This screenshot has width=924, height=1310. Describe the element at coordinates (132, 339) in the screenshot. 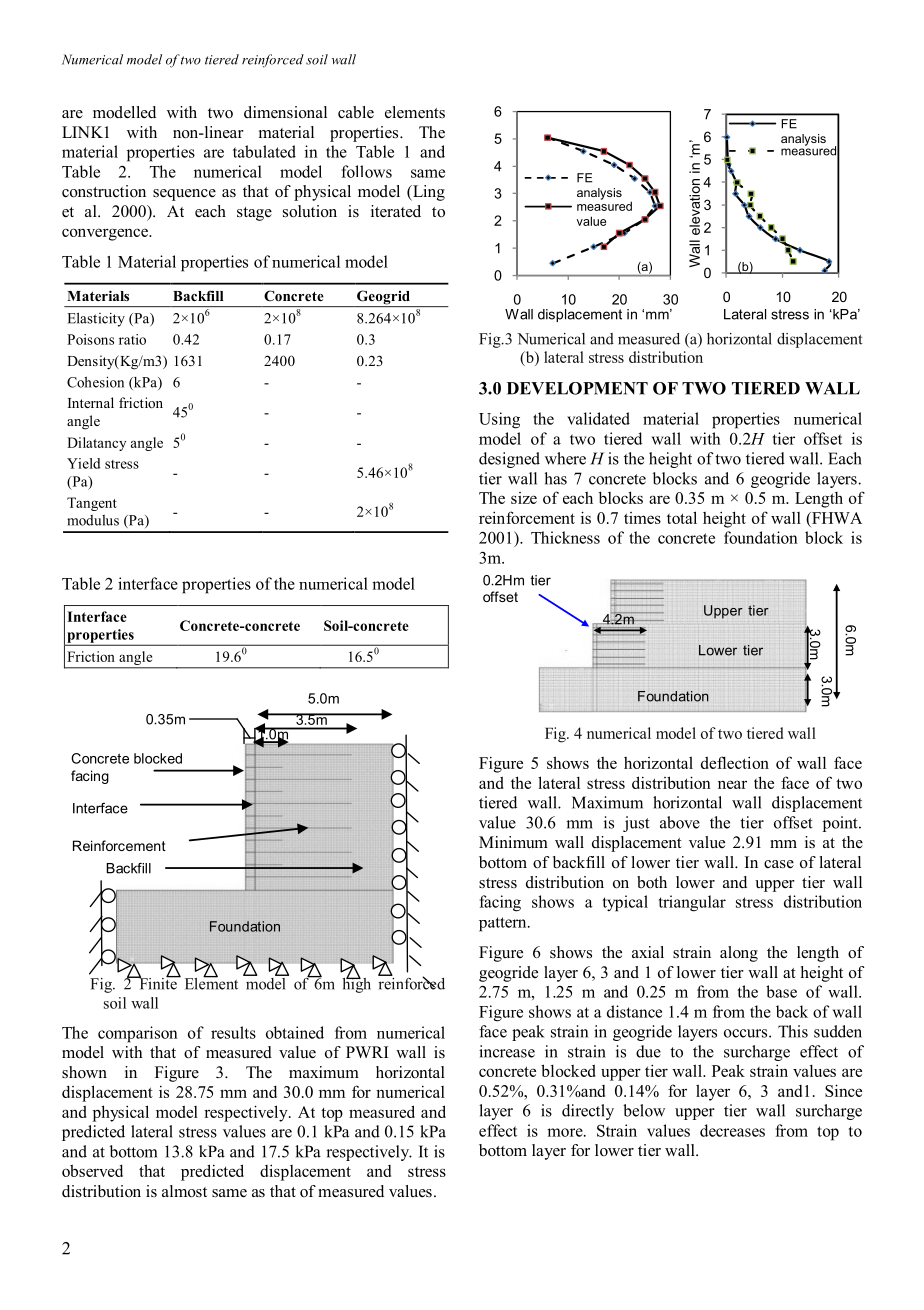

I see `ratio` at that location.
